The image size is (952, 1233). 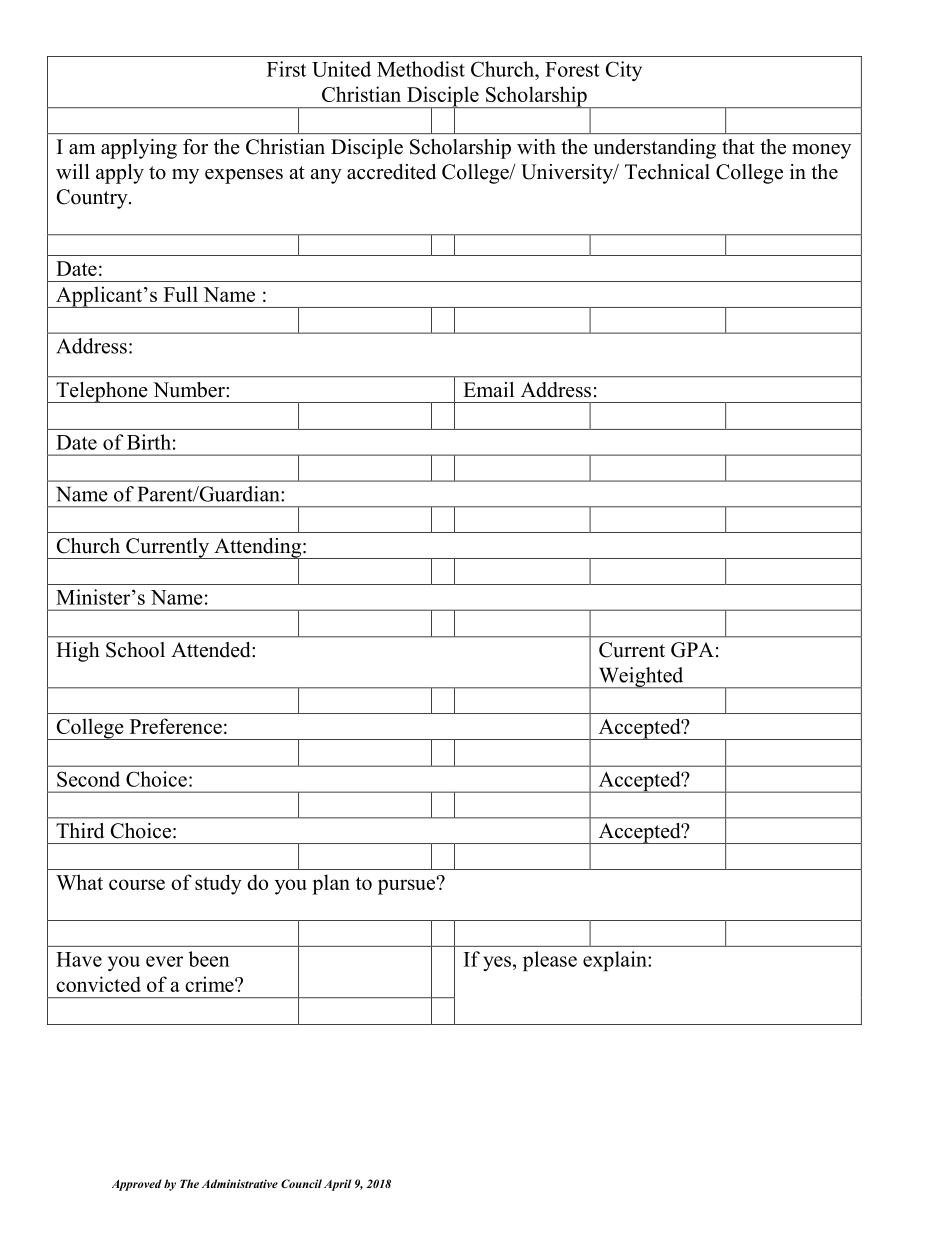 What do you see at coordinates (149, 442) in the document?
I see `Birth` at bounding box center [149, 442].
